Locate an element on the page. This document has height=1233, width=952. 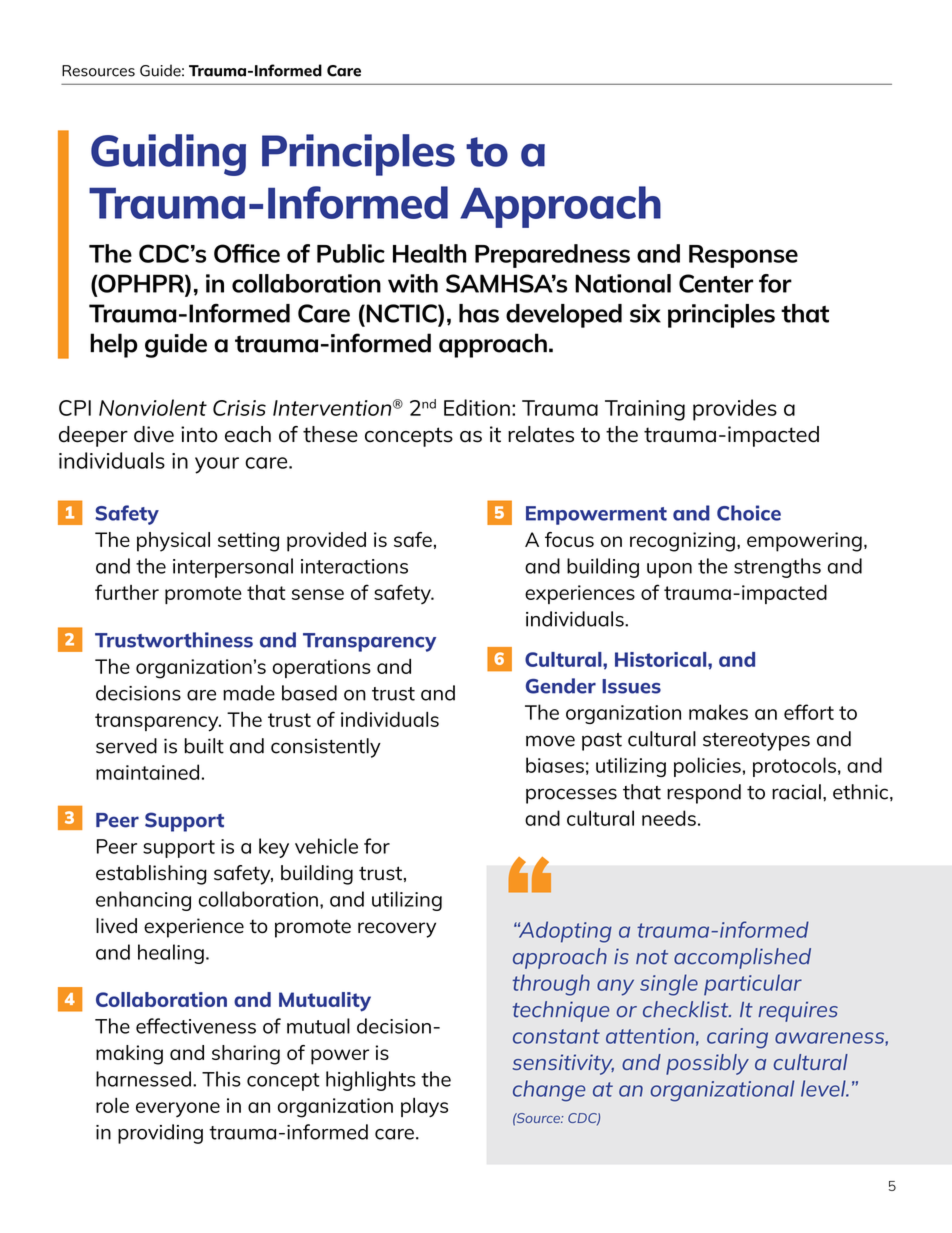
Health is located at coordinates (430, 253).
